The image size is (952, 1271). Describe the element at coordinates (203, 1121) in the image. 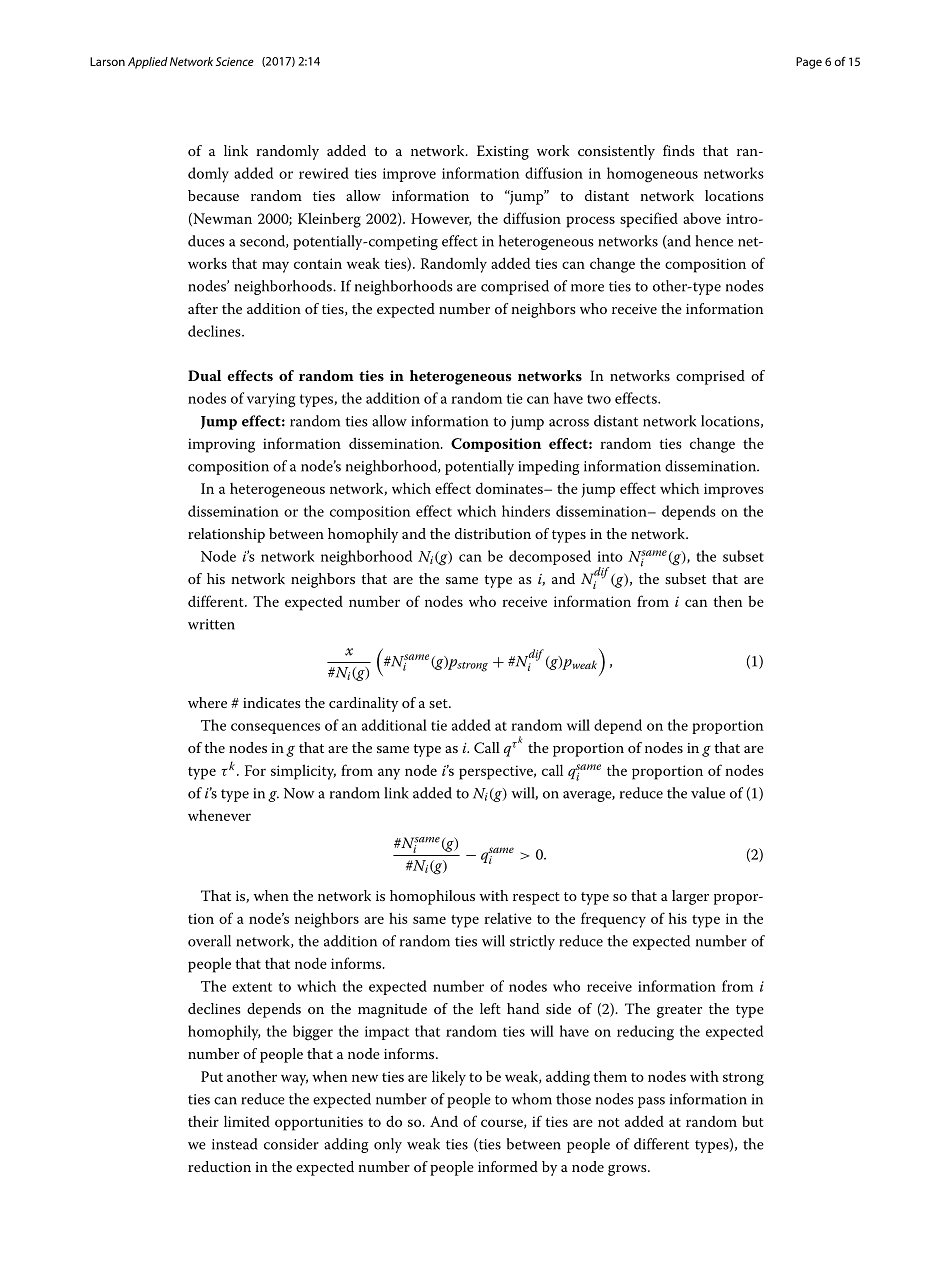

I see `their` at that location.
